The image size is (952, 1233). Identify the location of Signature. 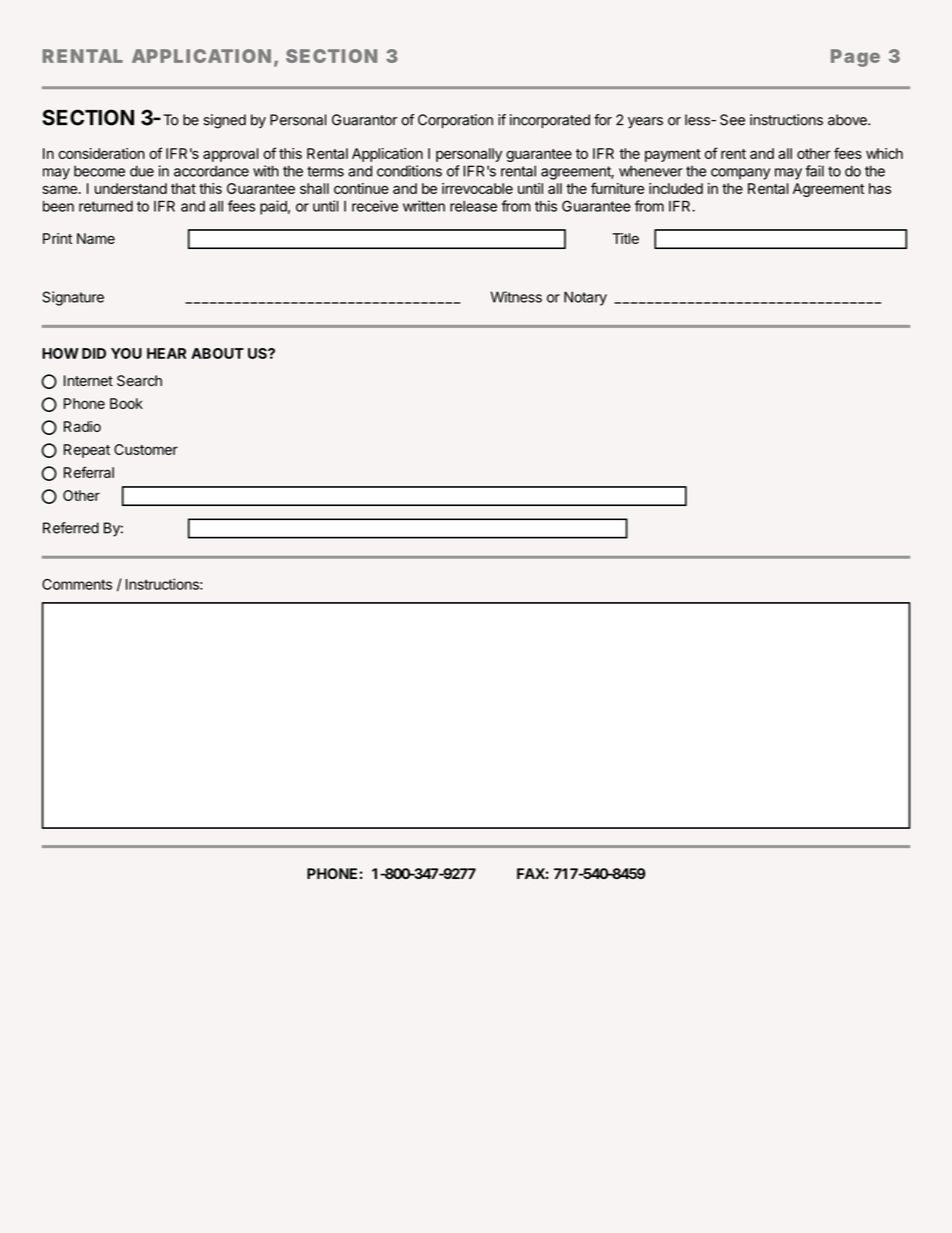
(73, 298).
